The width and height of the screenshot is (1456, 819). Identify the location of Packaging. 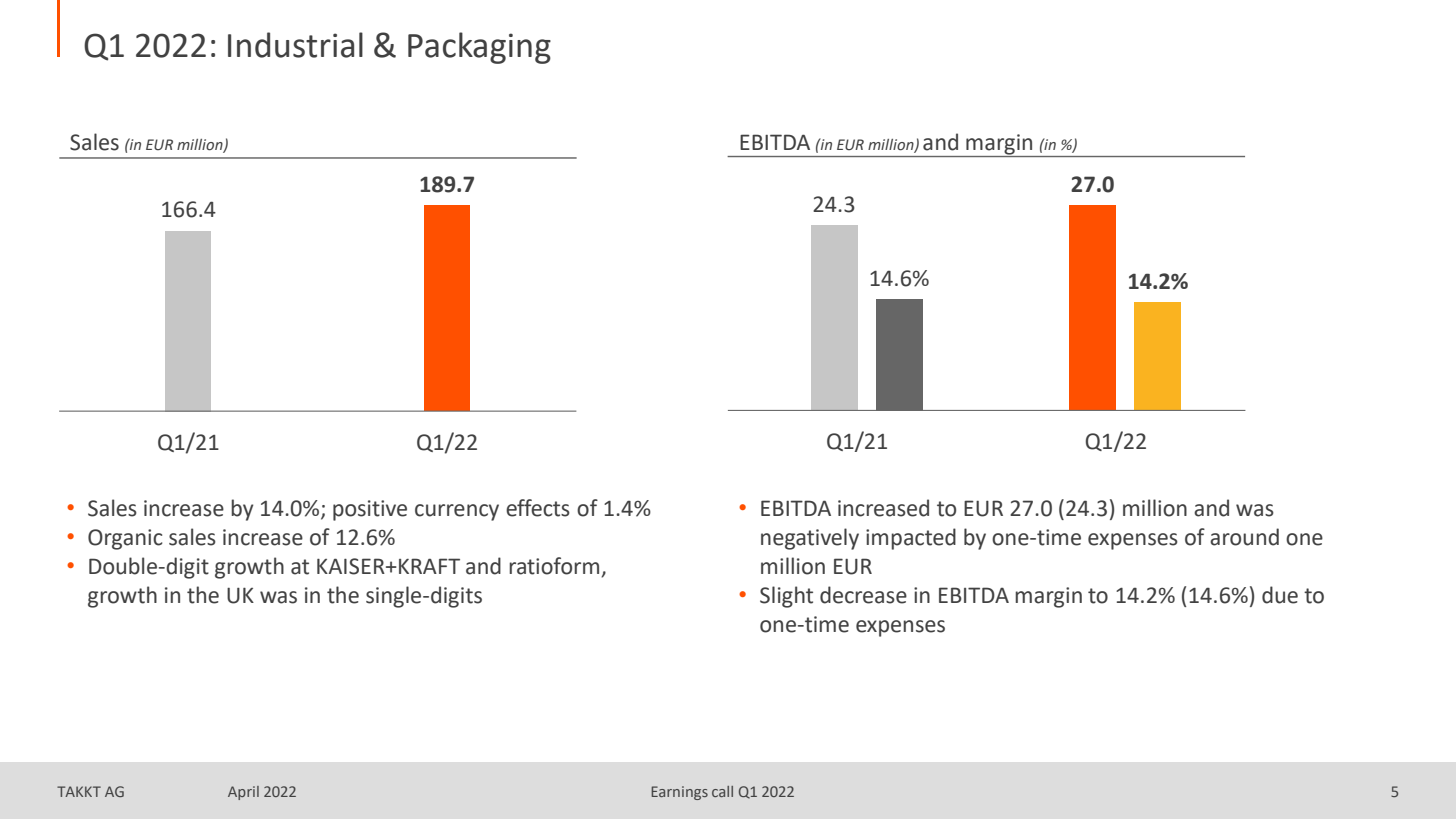
(479, 48).
